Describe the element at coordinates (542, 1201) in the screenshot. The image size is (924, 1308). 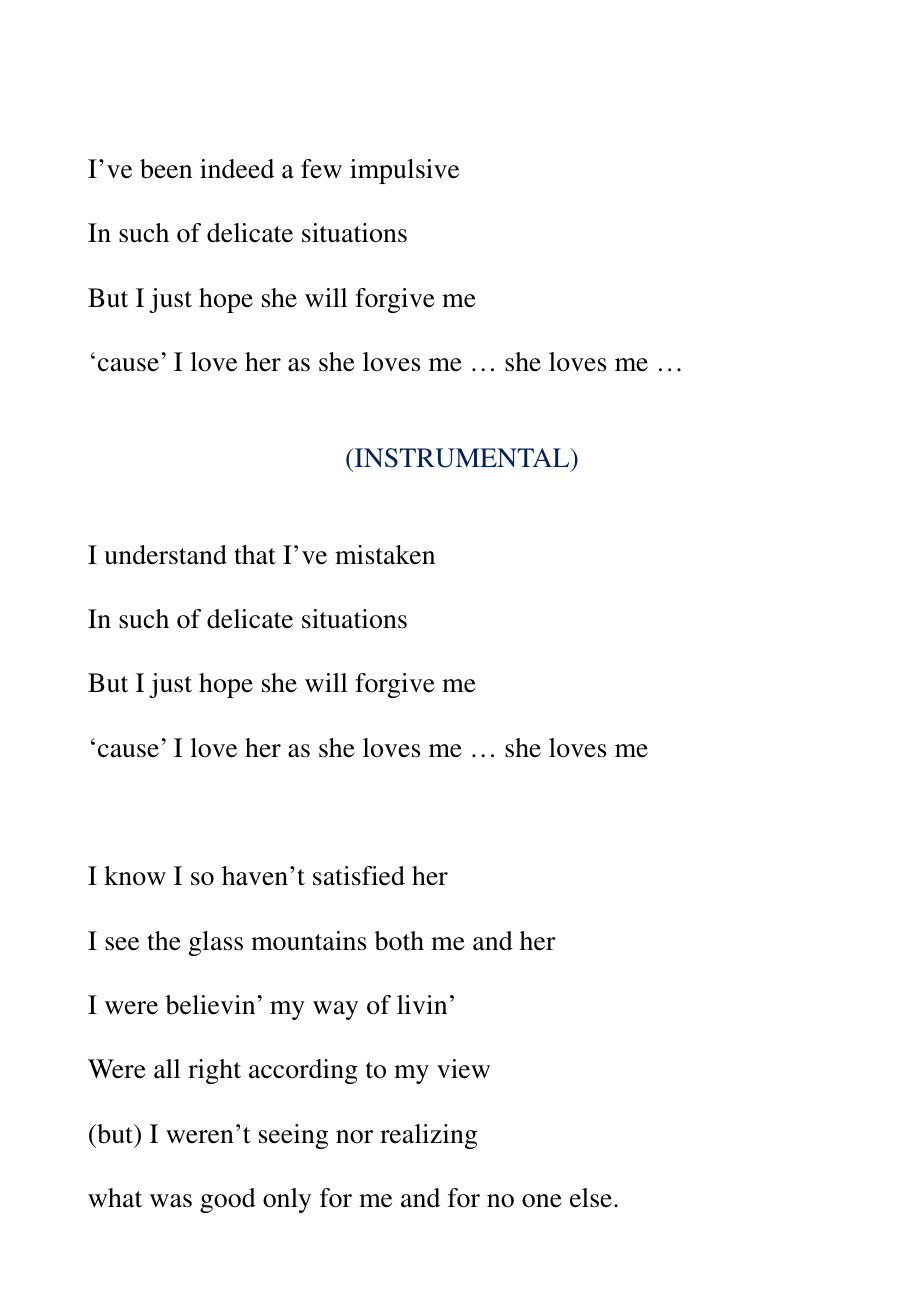
I see `one` at that location.
